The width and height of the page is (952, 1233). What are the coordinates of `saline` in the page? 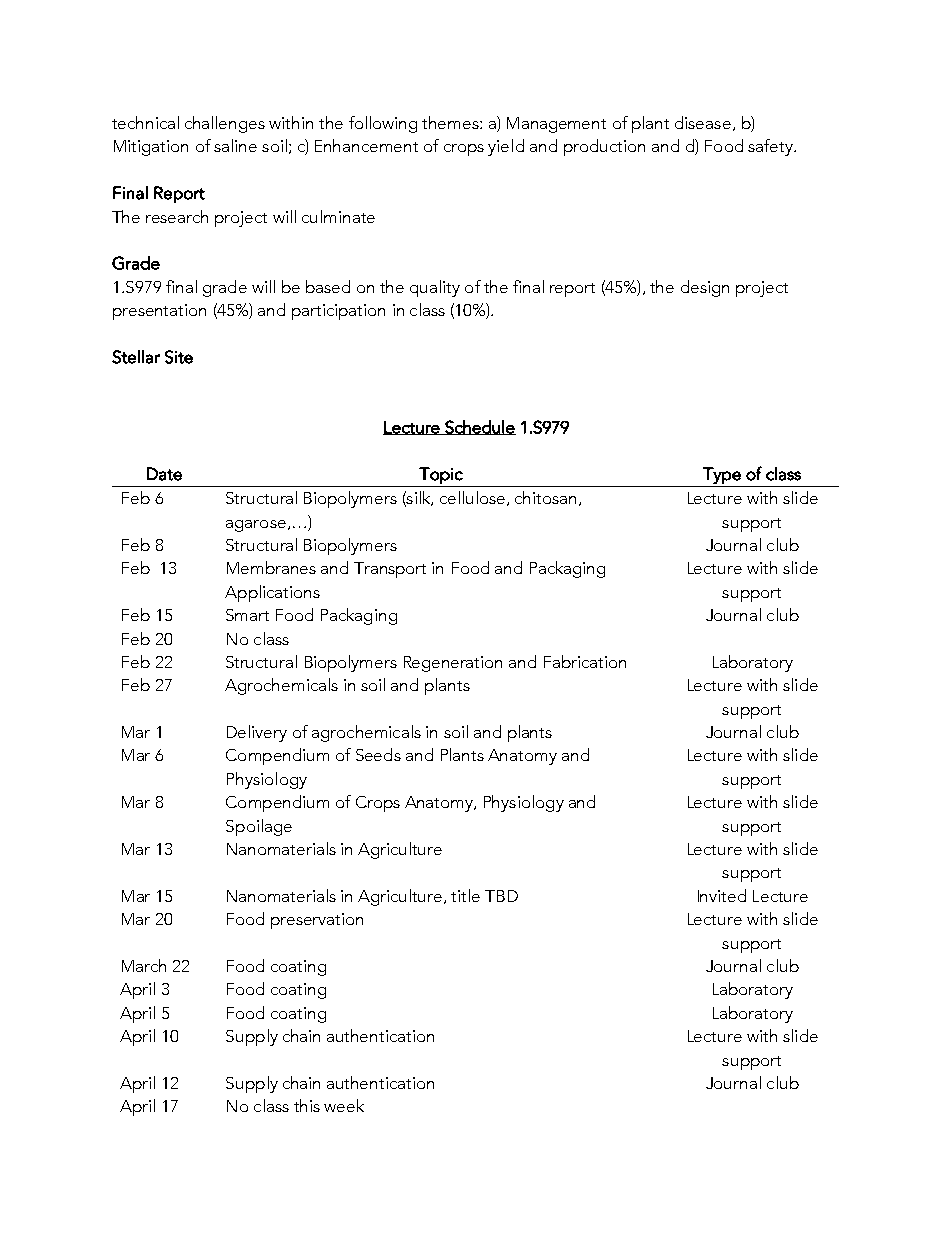 It's located at (235, 145).
